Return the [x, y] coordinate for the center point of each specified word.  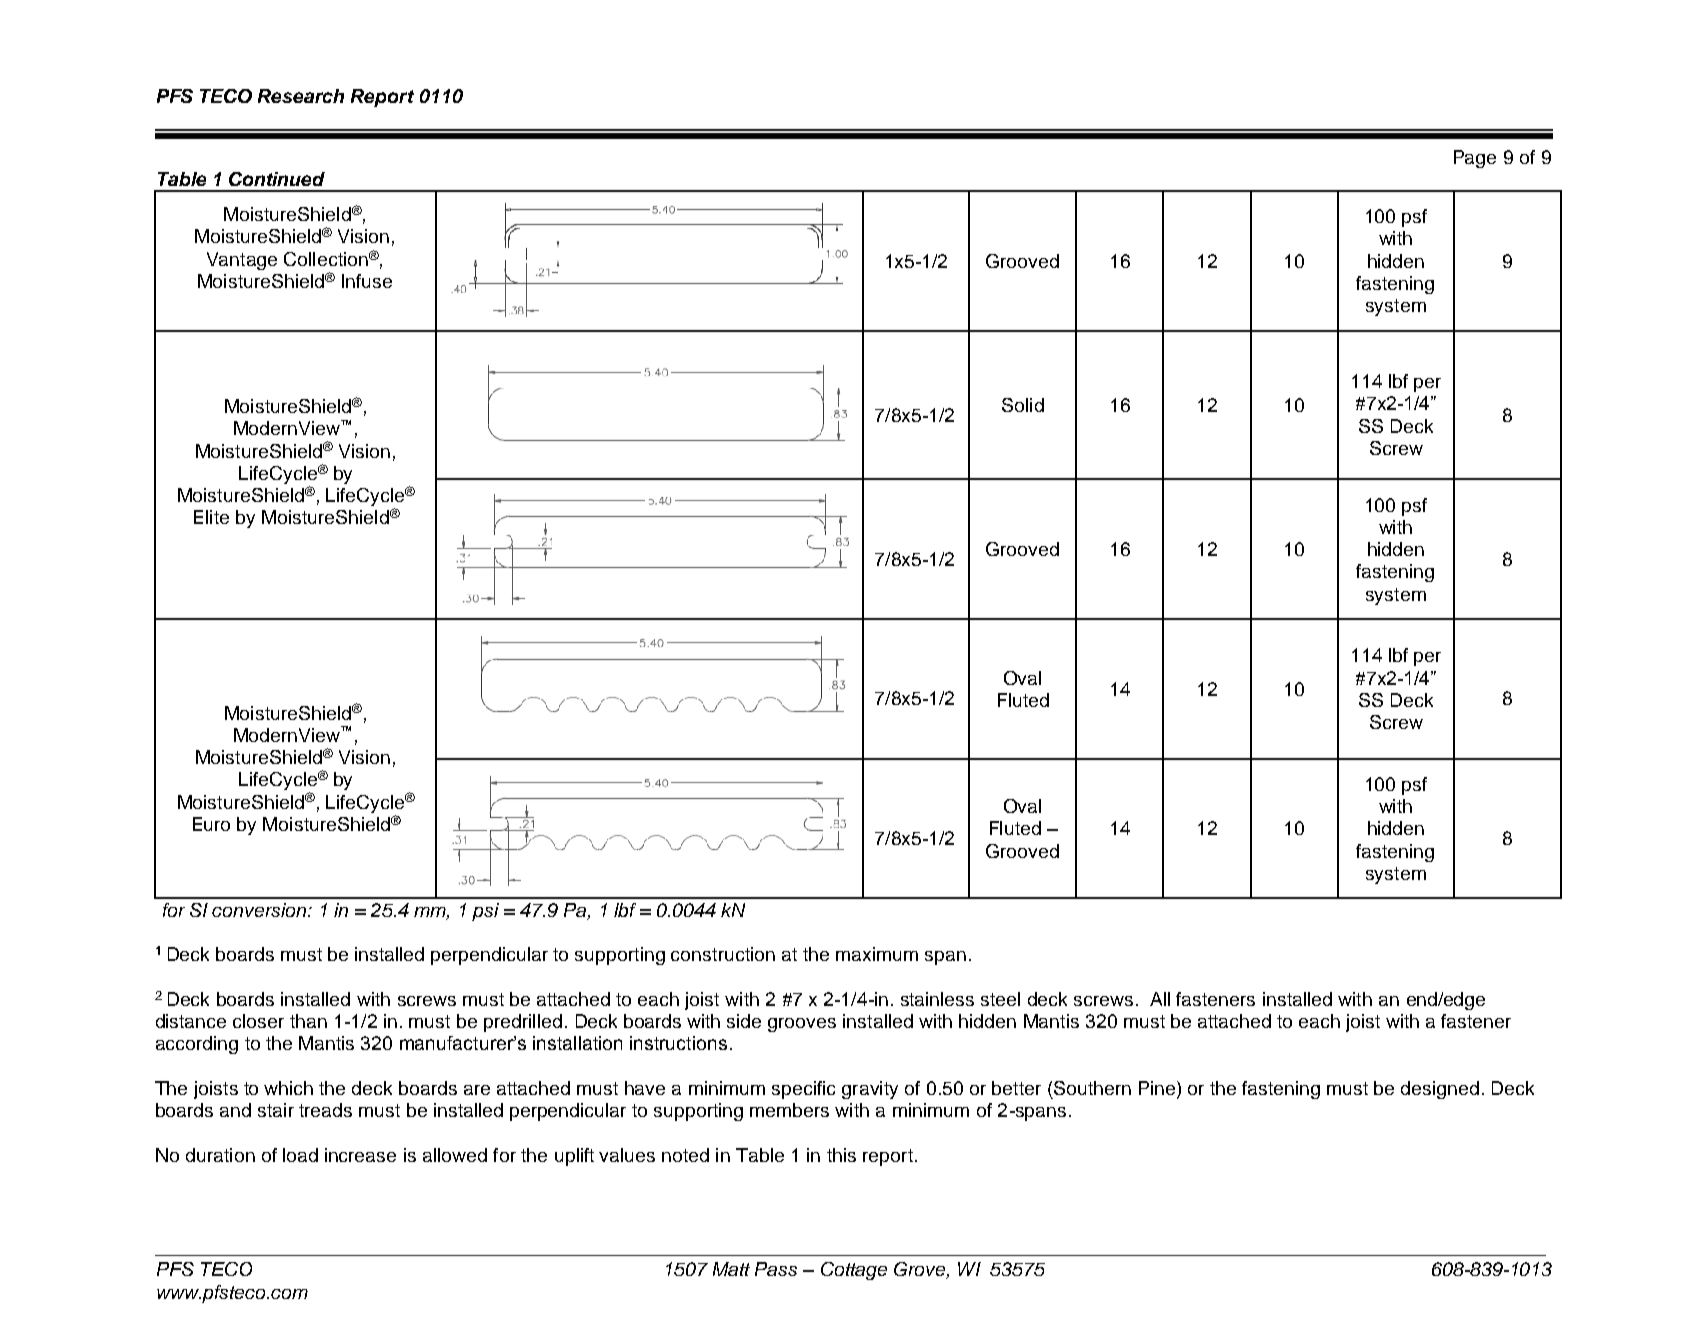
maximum [877, 954]
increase [360, 1155]
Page [1475, 159]
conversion [260, 910]
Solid [1023, 405]
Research [301, 96]
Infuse [367, 281]
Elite [211, 517]
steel [1000, 999]
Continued [277, 179]
